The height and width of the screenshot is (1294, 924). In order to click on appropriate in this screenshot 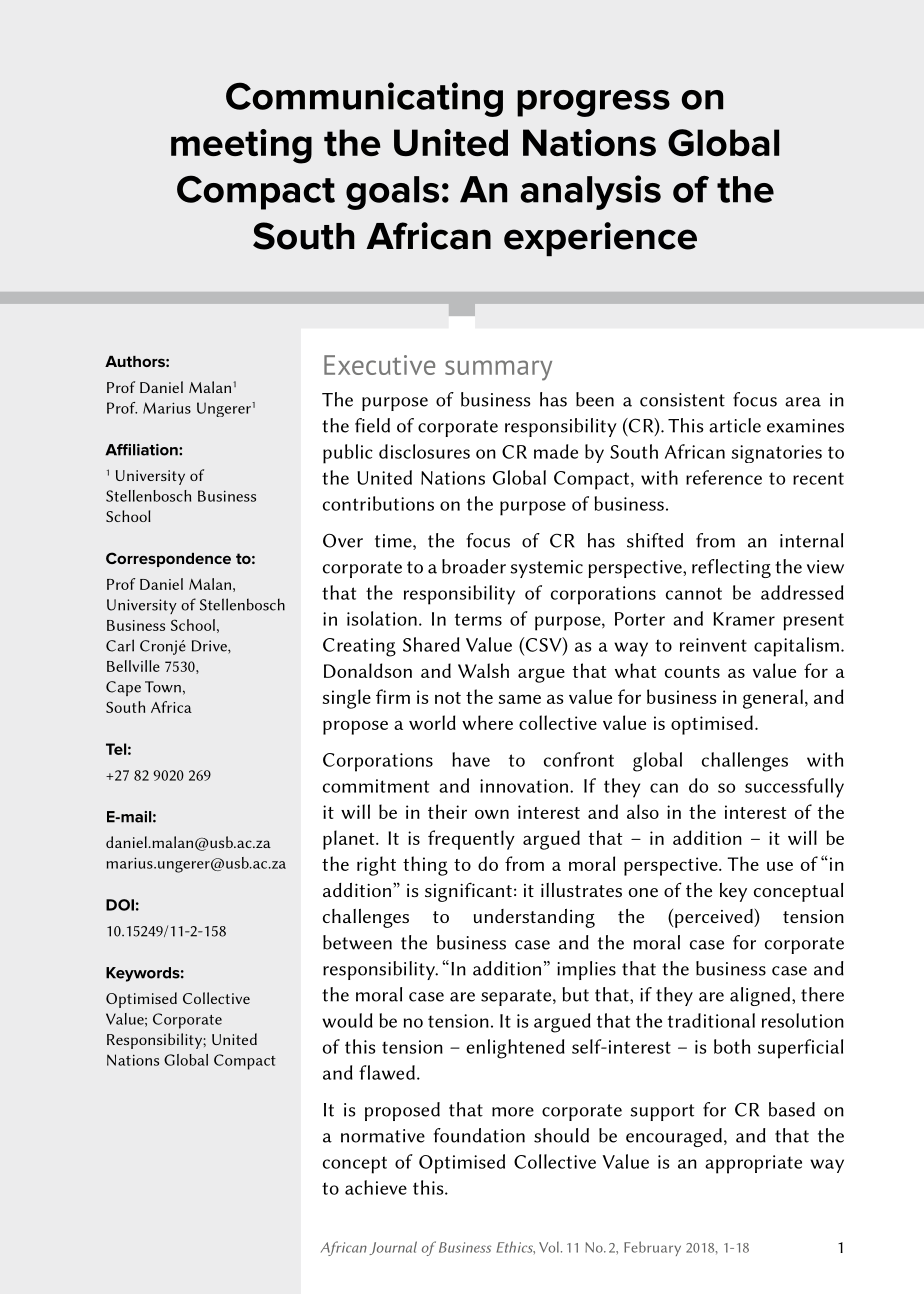, I will do `click(753, 1164)`.
